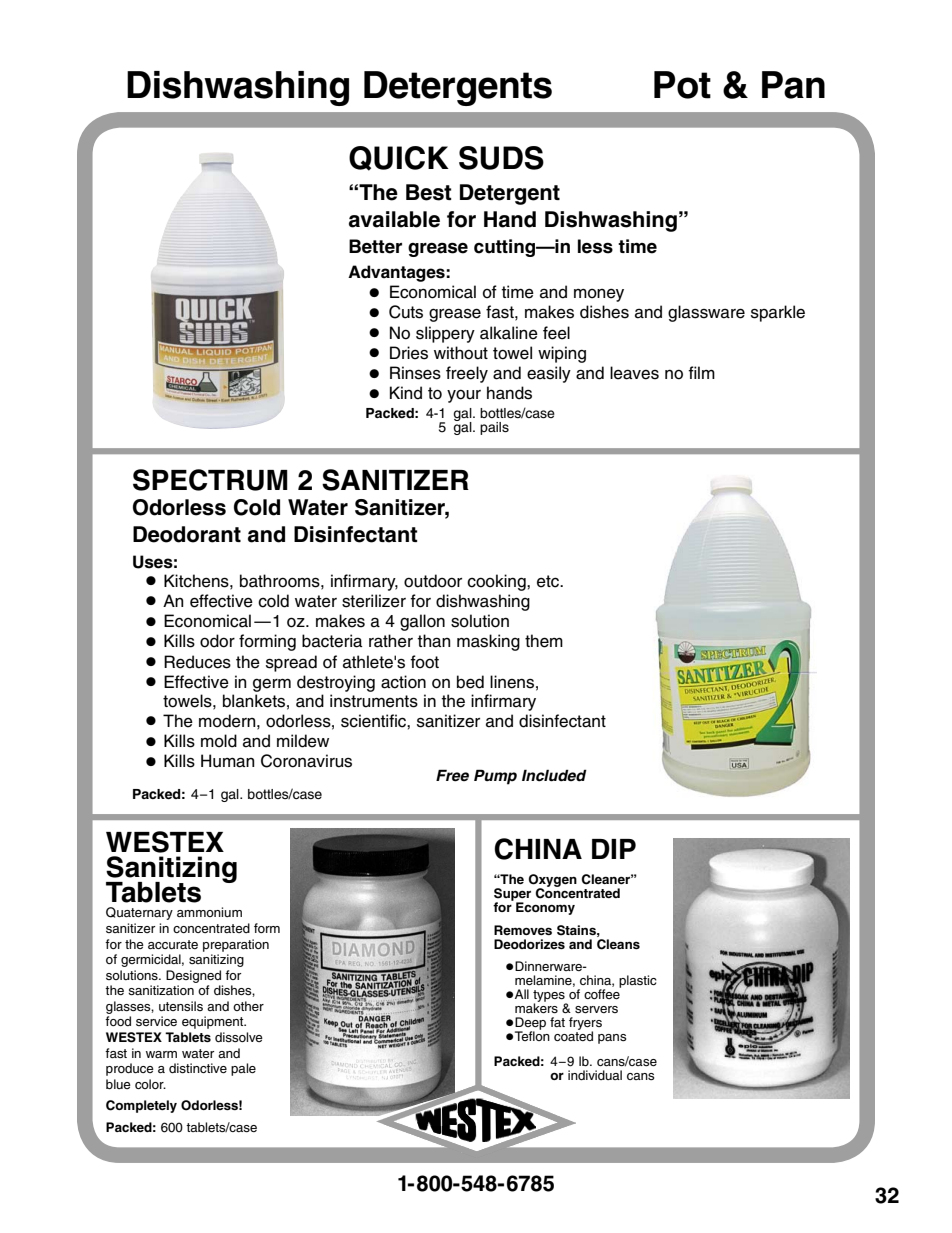 The height and width of the page is (1233, 952). What do you see at coordinates (549, 581) in the page?
I see `etc` at bounding box center [549, 581].
